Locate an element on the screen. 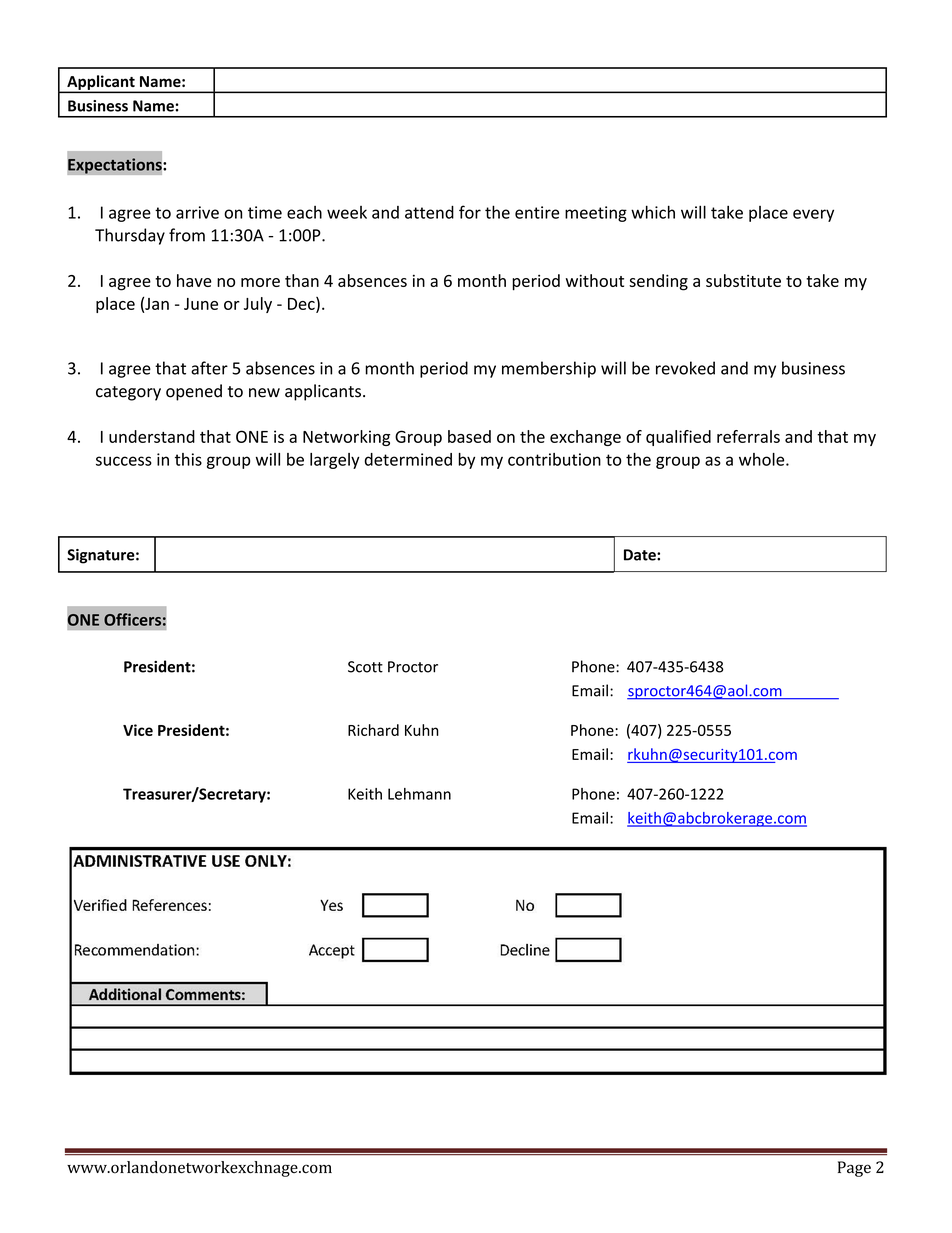 The image size is (952, 1233). whole is located at coordinates (763, 459).
